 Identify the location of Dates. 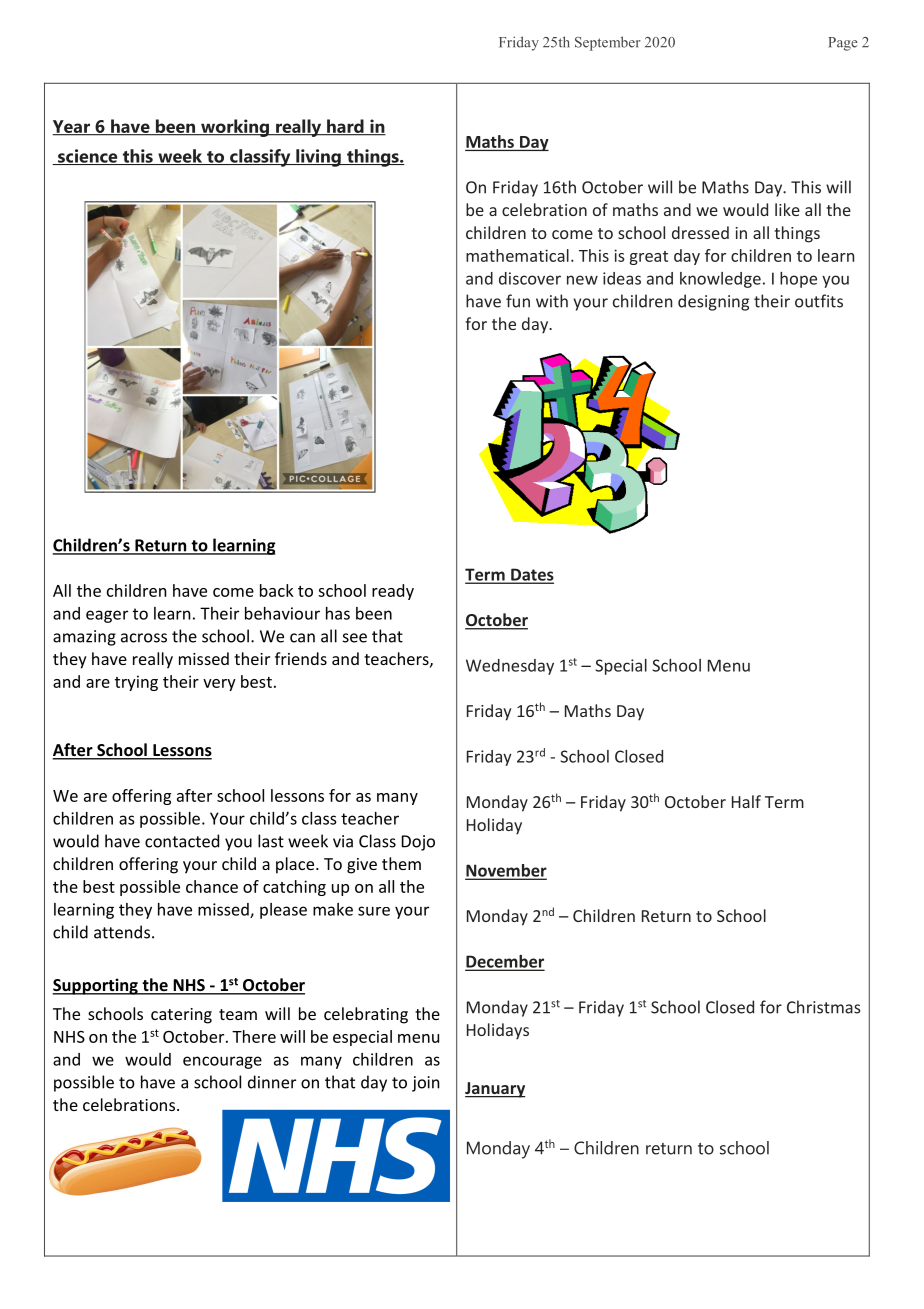
(531, 575).
